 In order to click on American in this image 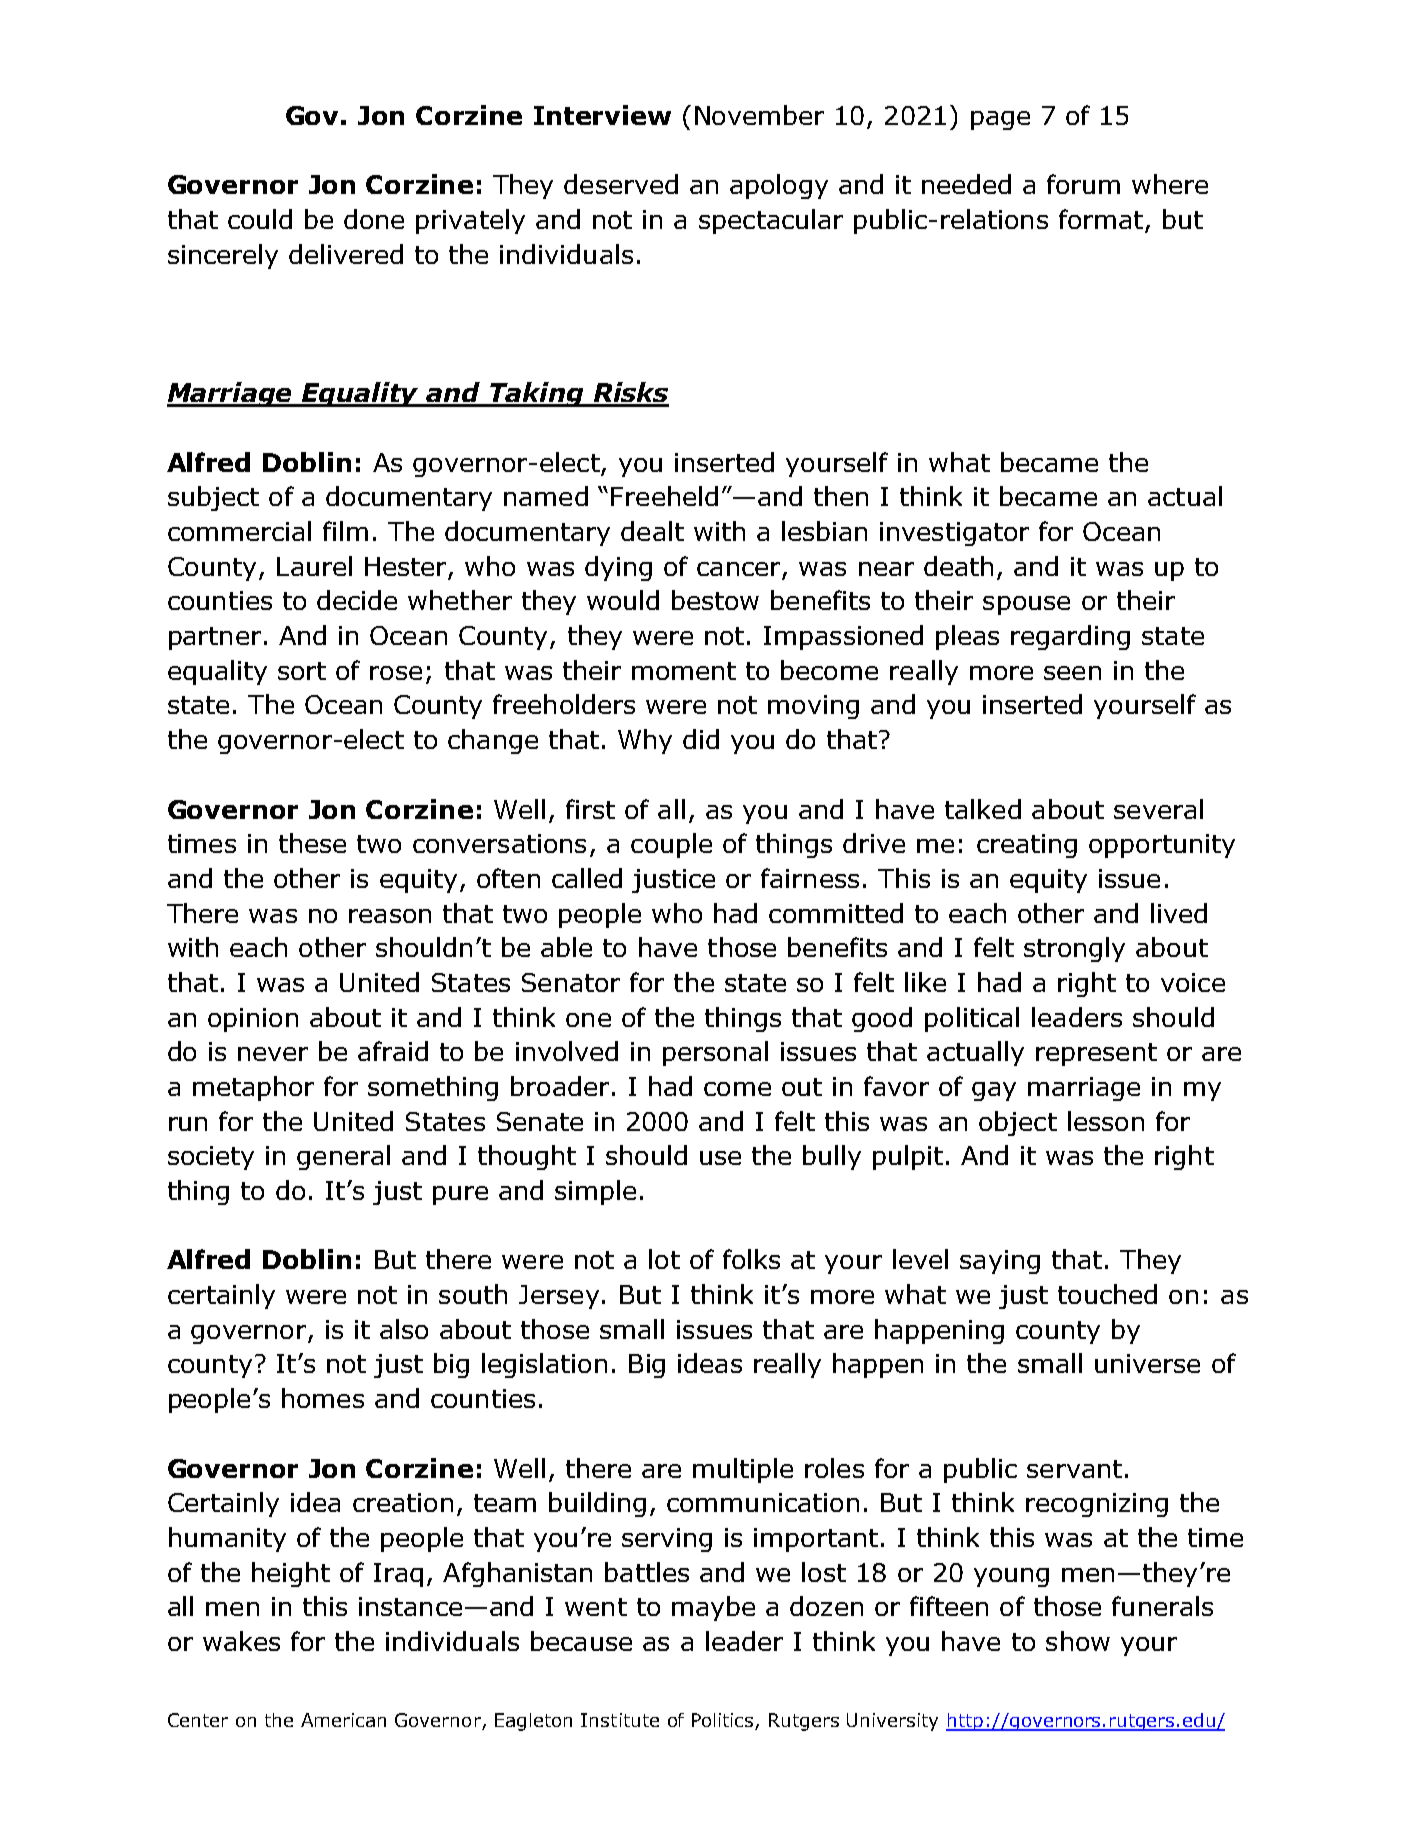, I will do `click(343, 1720)`.
